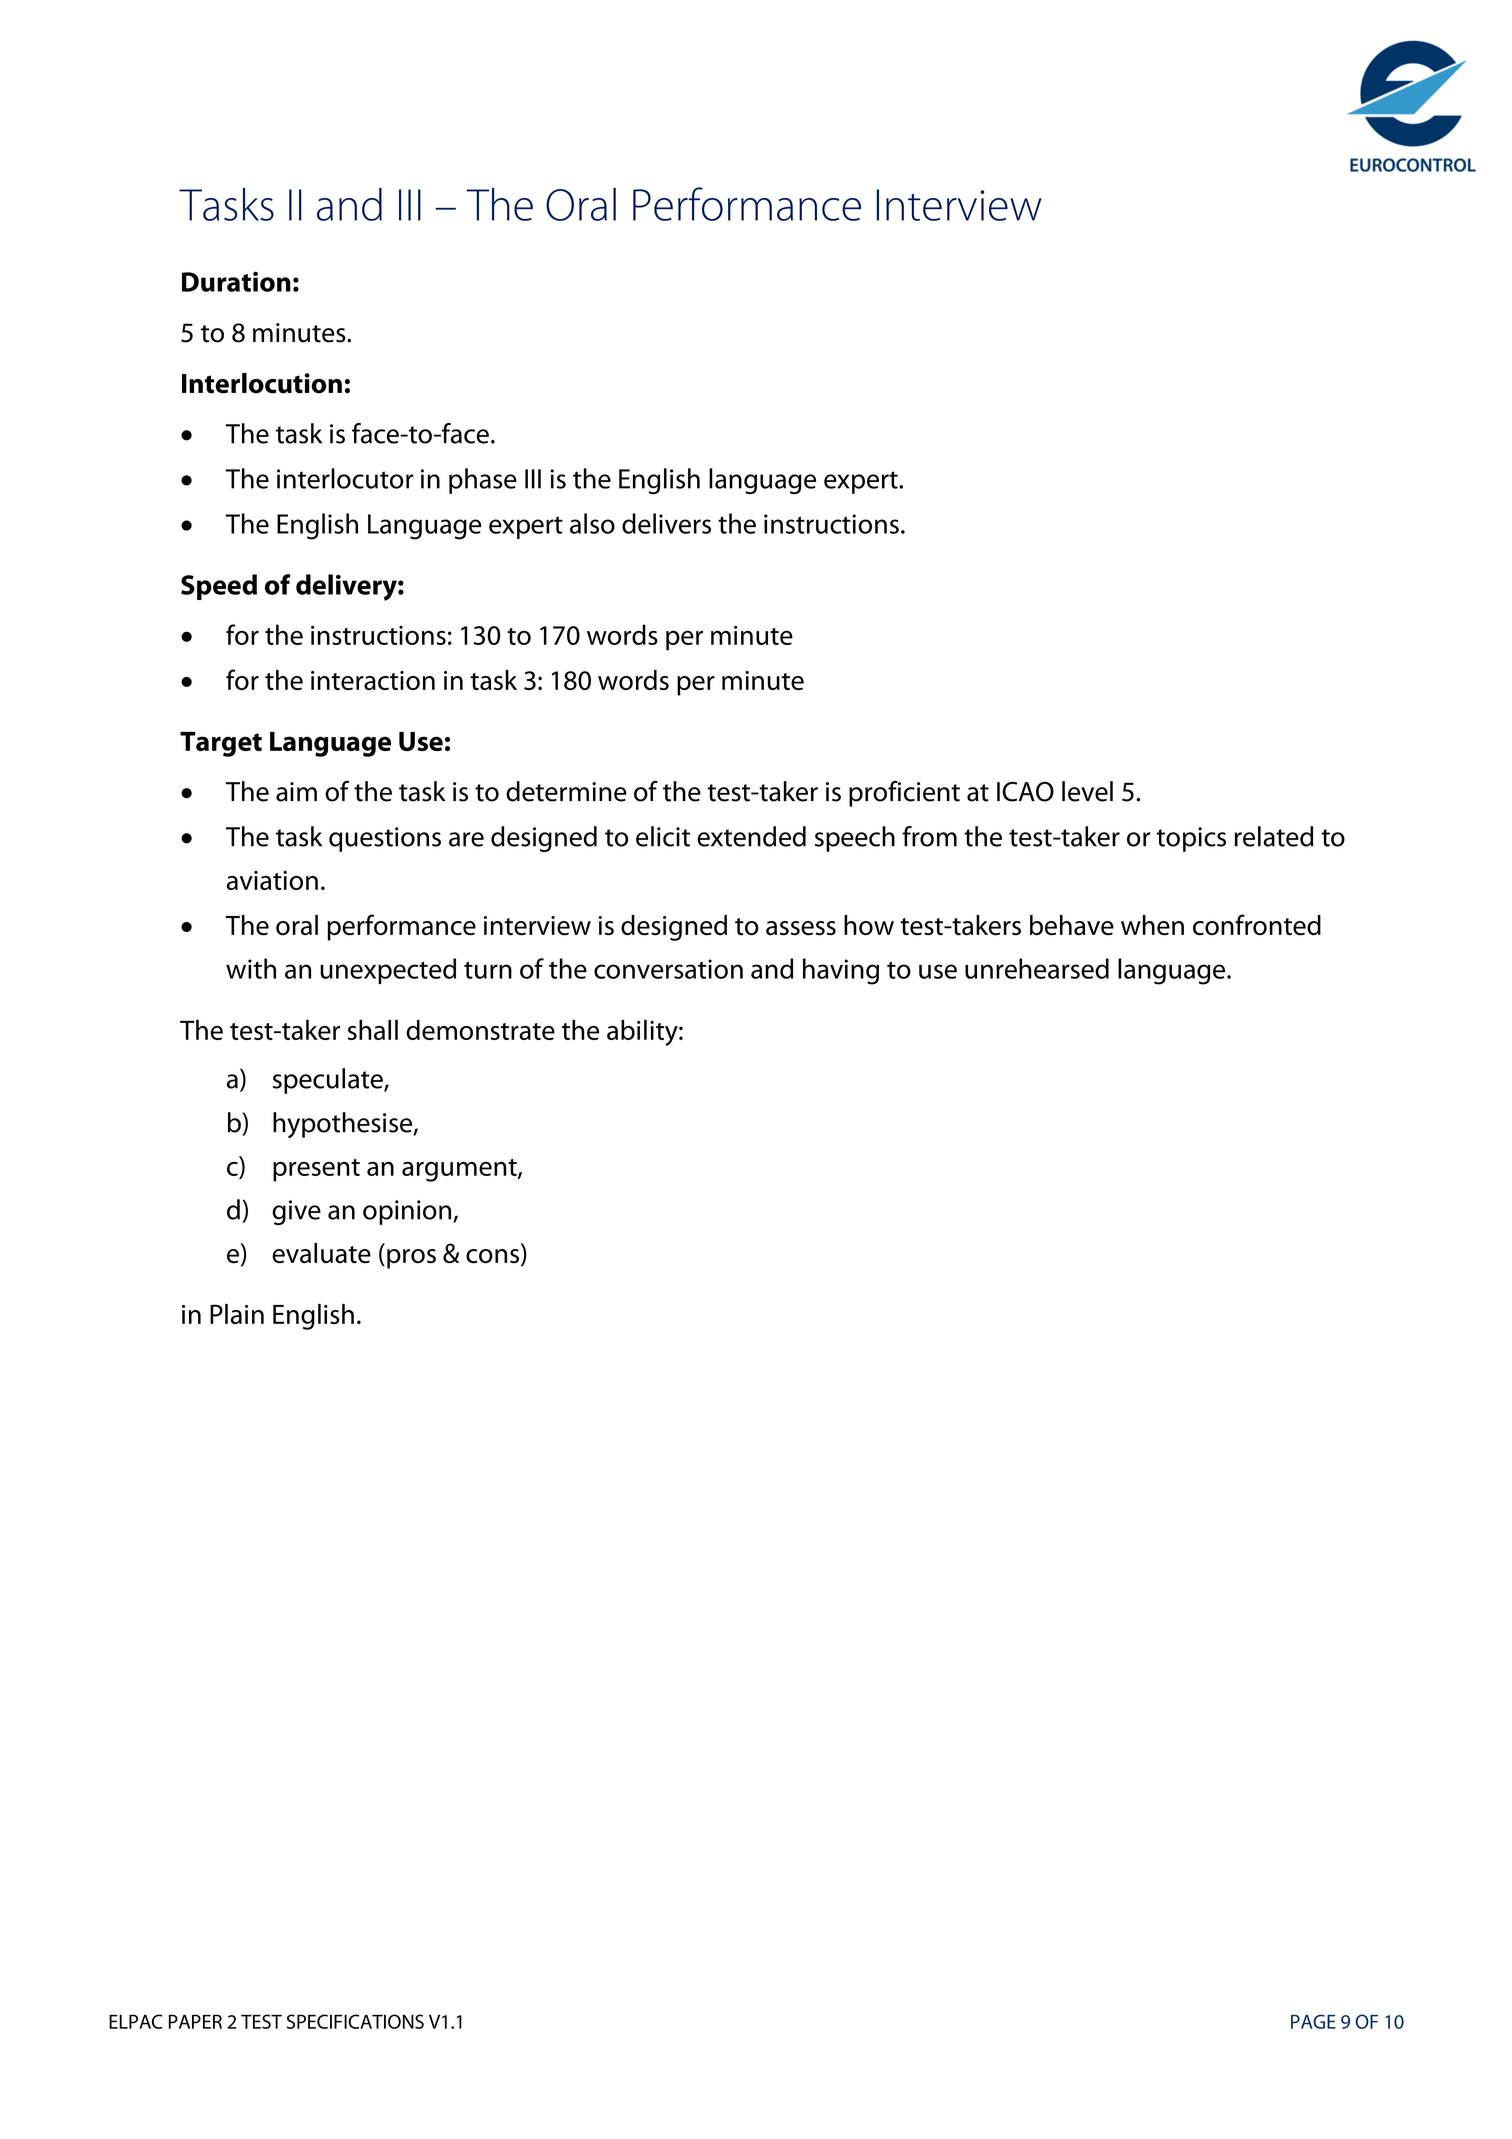 The height and width of the screenshot is (2139, 1512). I want to click on extended, so click(751, 836).
